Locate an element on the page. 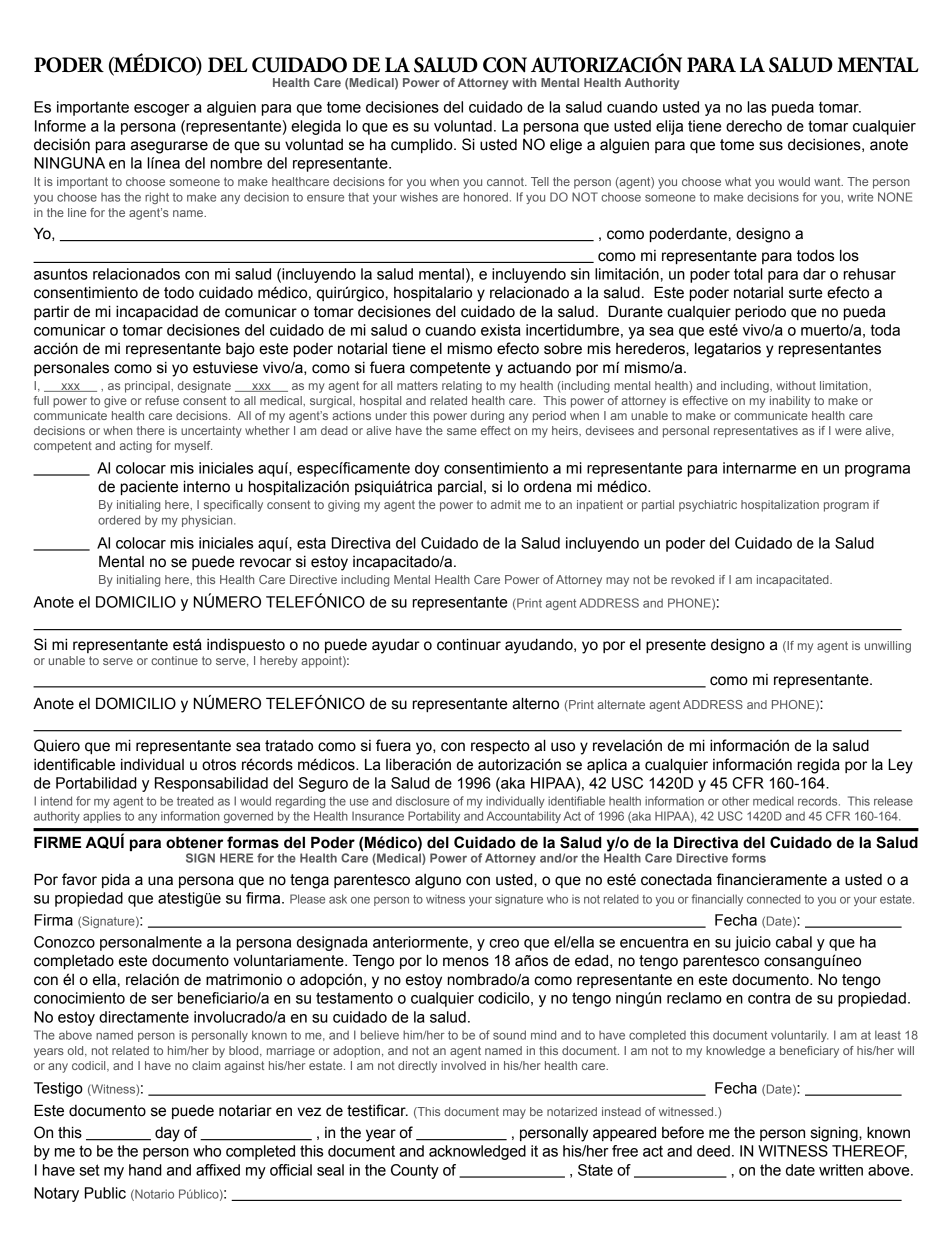 This page has width=952, height=1233. cannot is located at coordinates (506, 181).
